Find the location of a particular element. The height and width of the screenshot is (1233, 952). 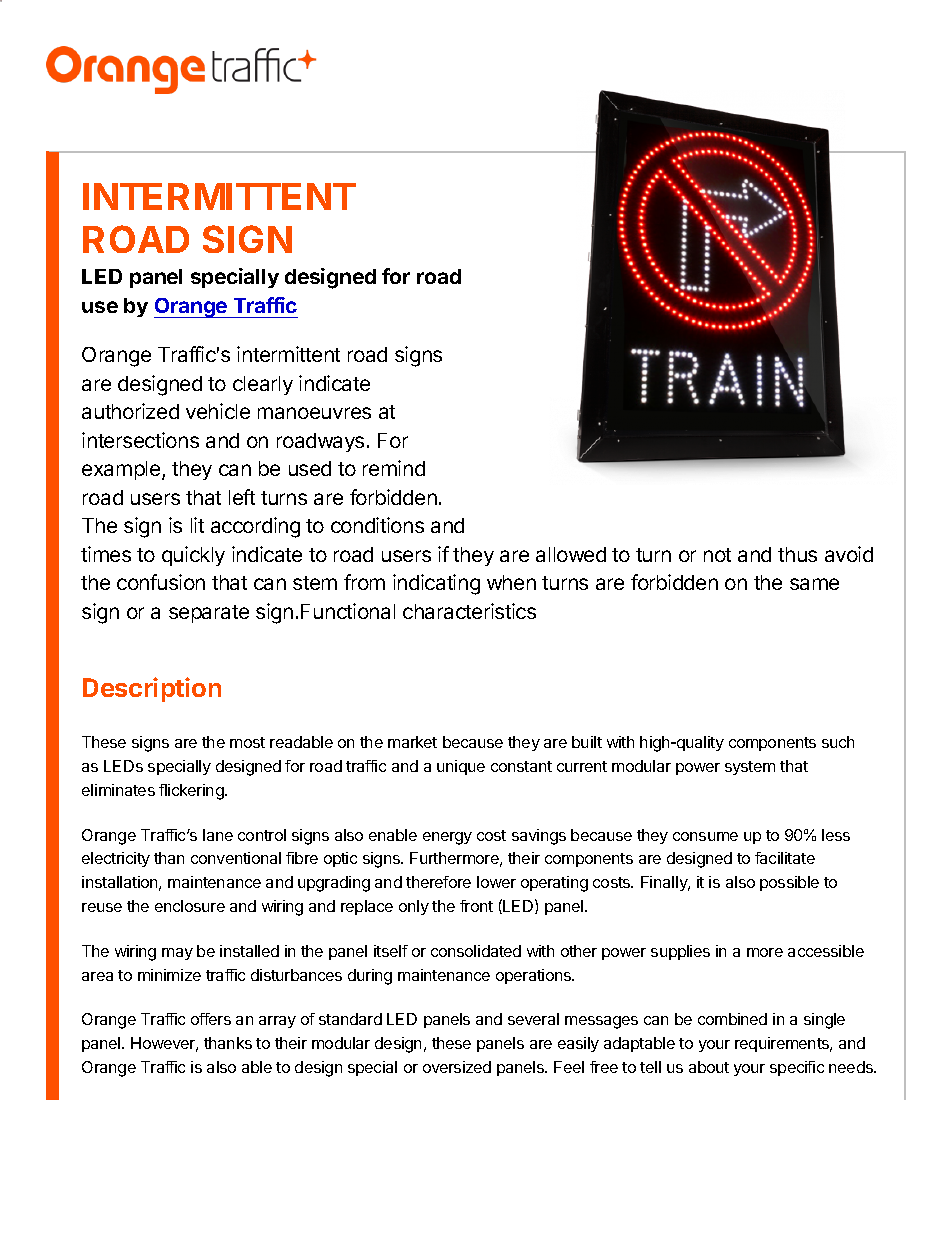

remind is located at coordinates (394, 468).
